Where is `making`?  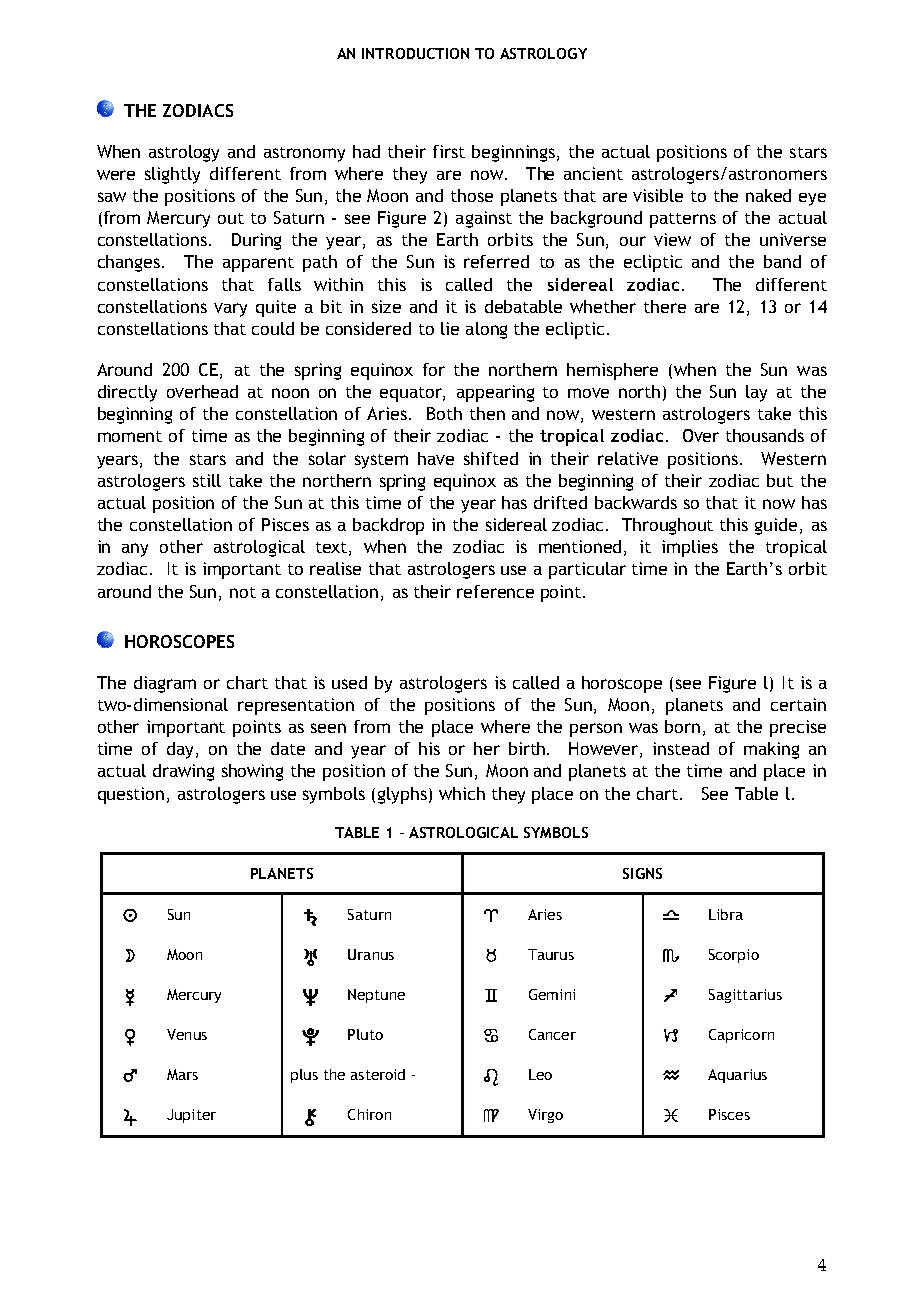 making is located at coordinates (771, 750).
